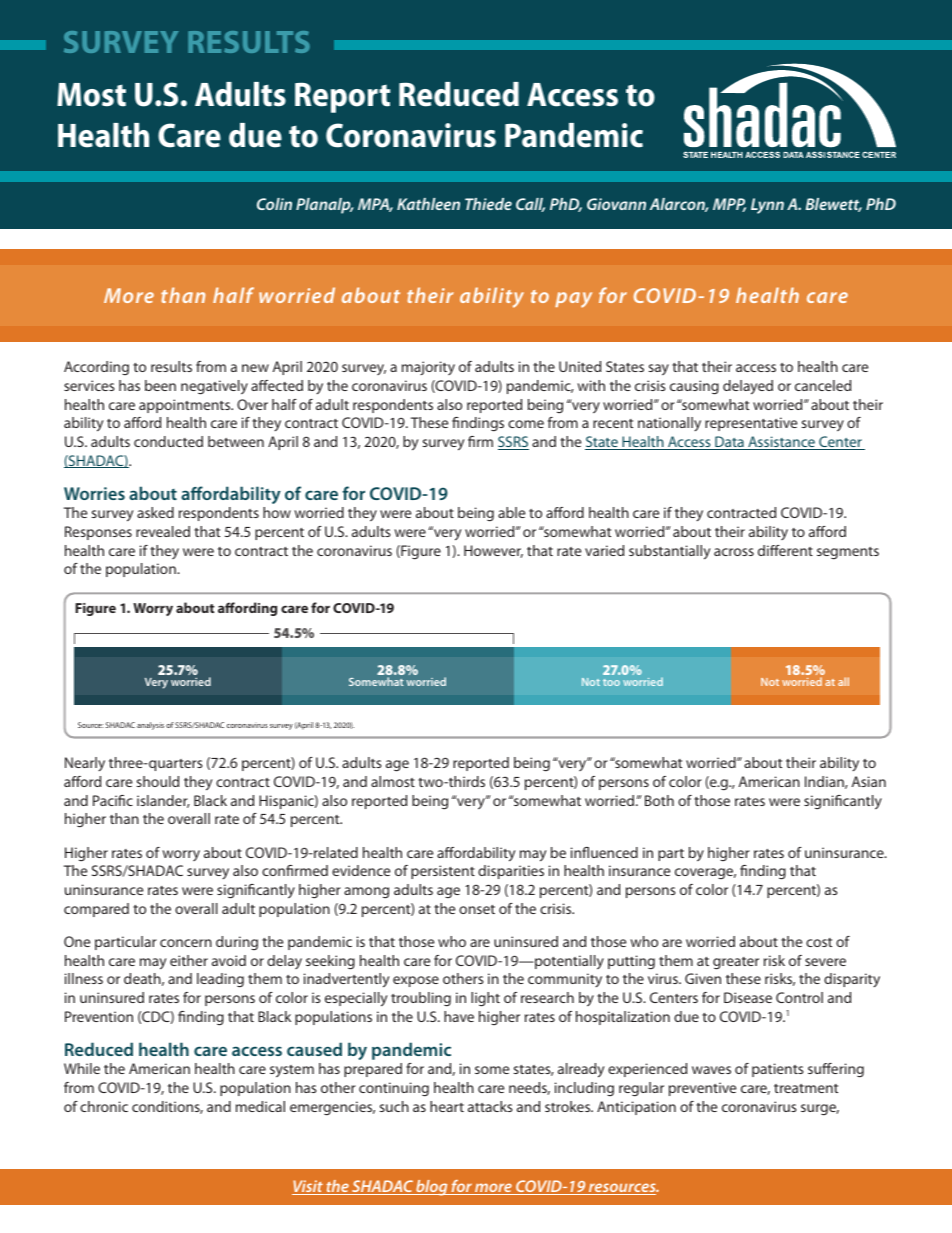 The height and width of the page is (1233, 952). Describe the element at coordinates (432, 1188) in the page. I see `blog` at that location.
